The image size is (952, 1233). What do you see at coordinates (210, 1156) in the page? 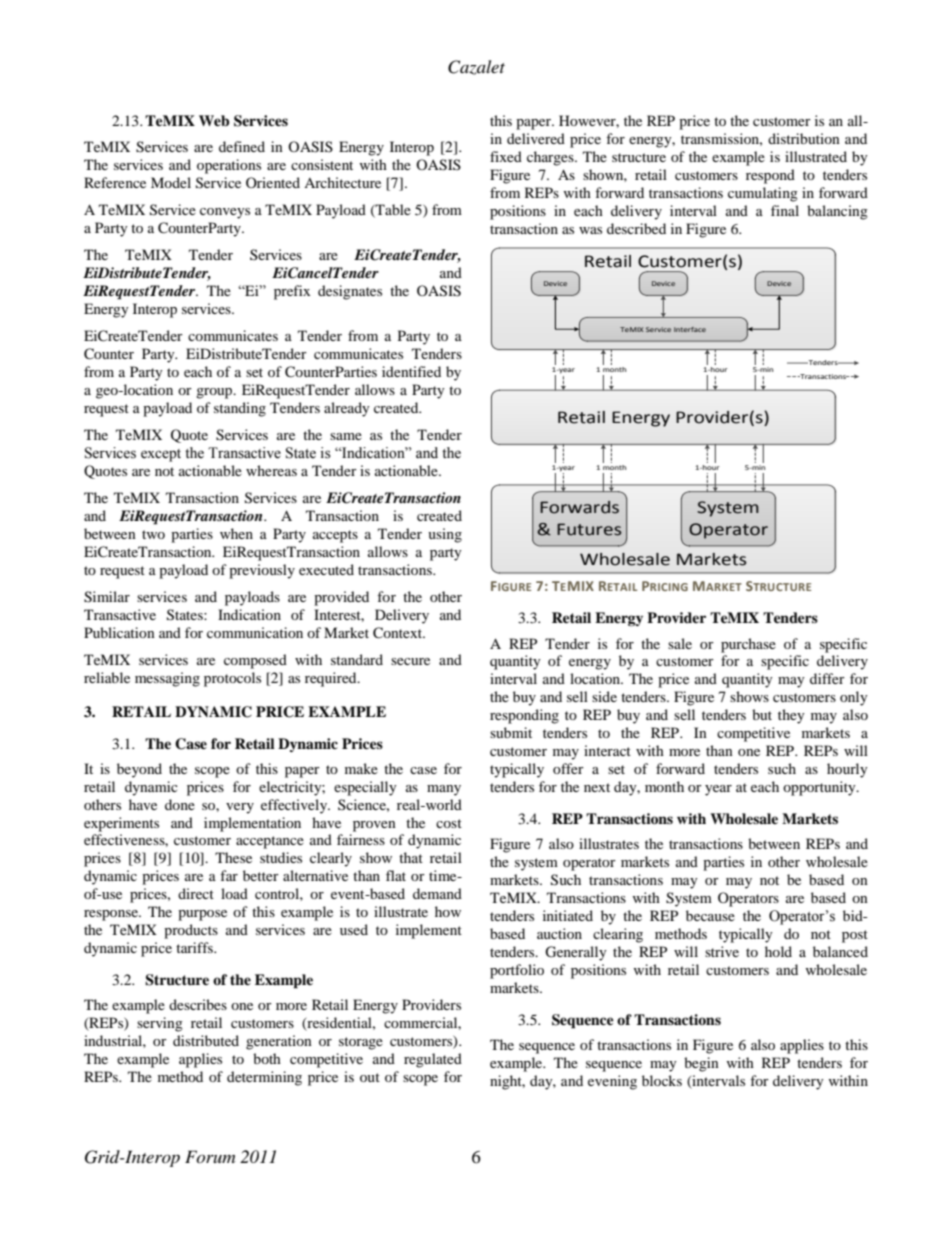
I see `Forum` at bounding box center [210, 1156].
